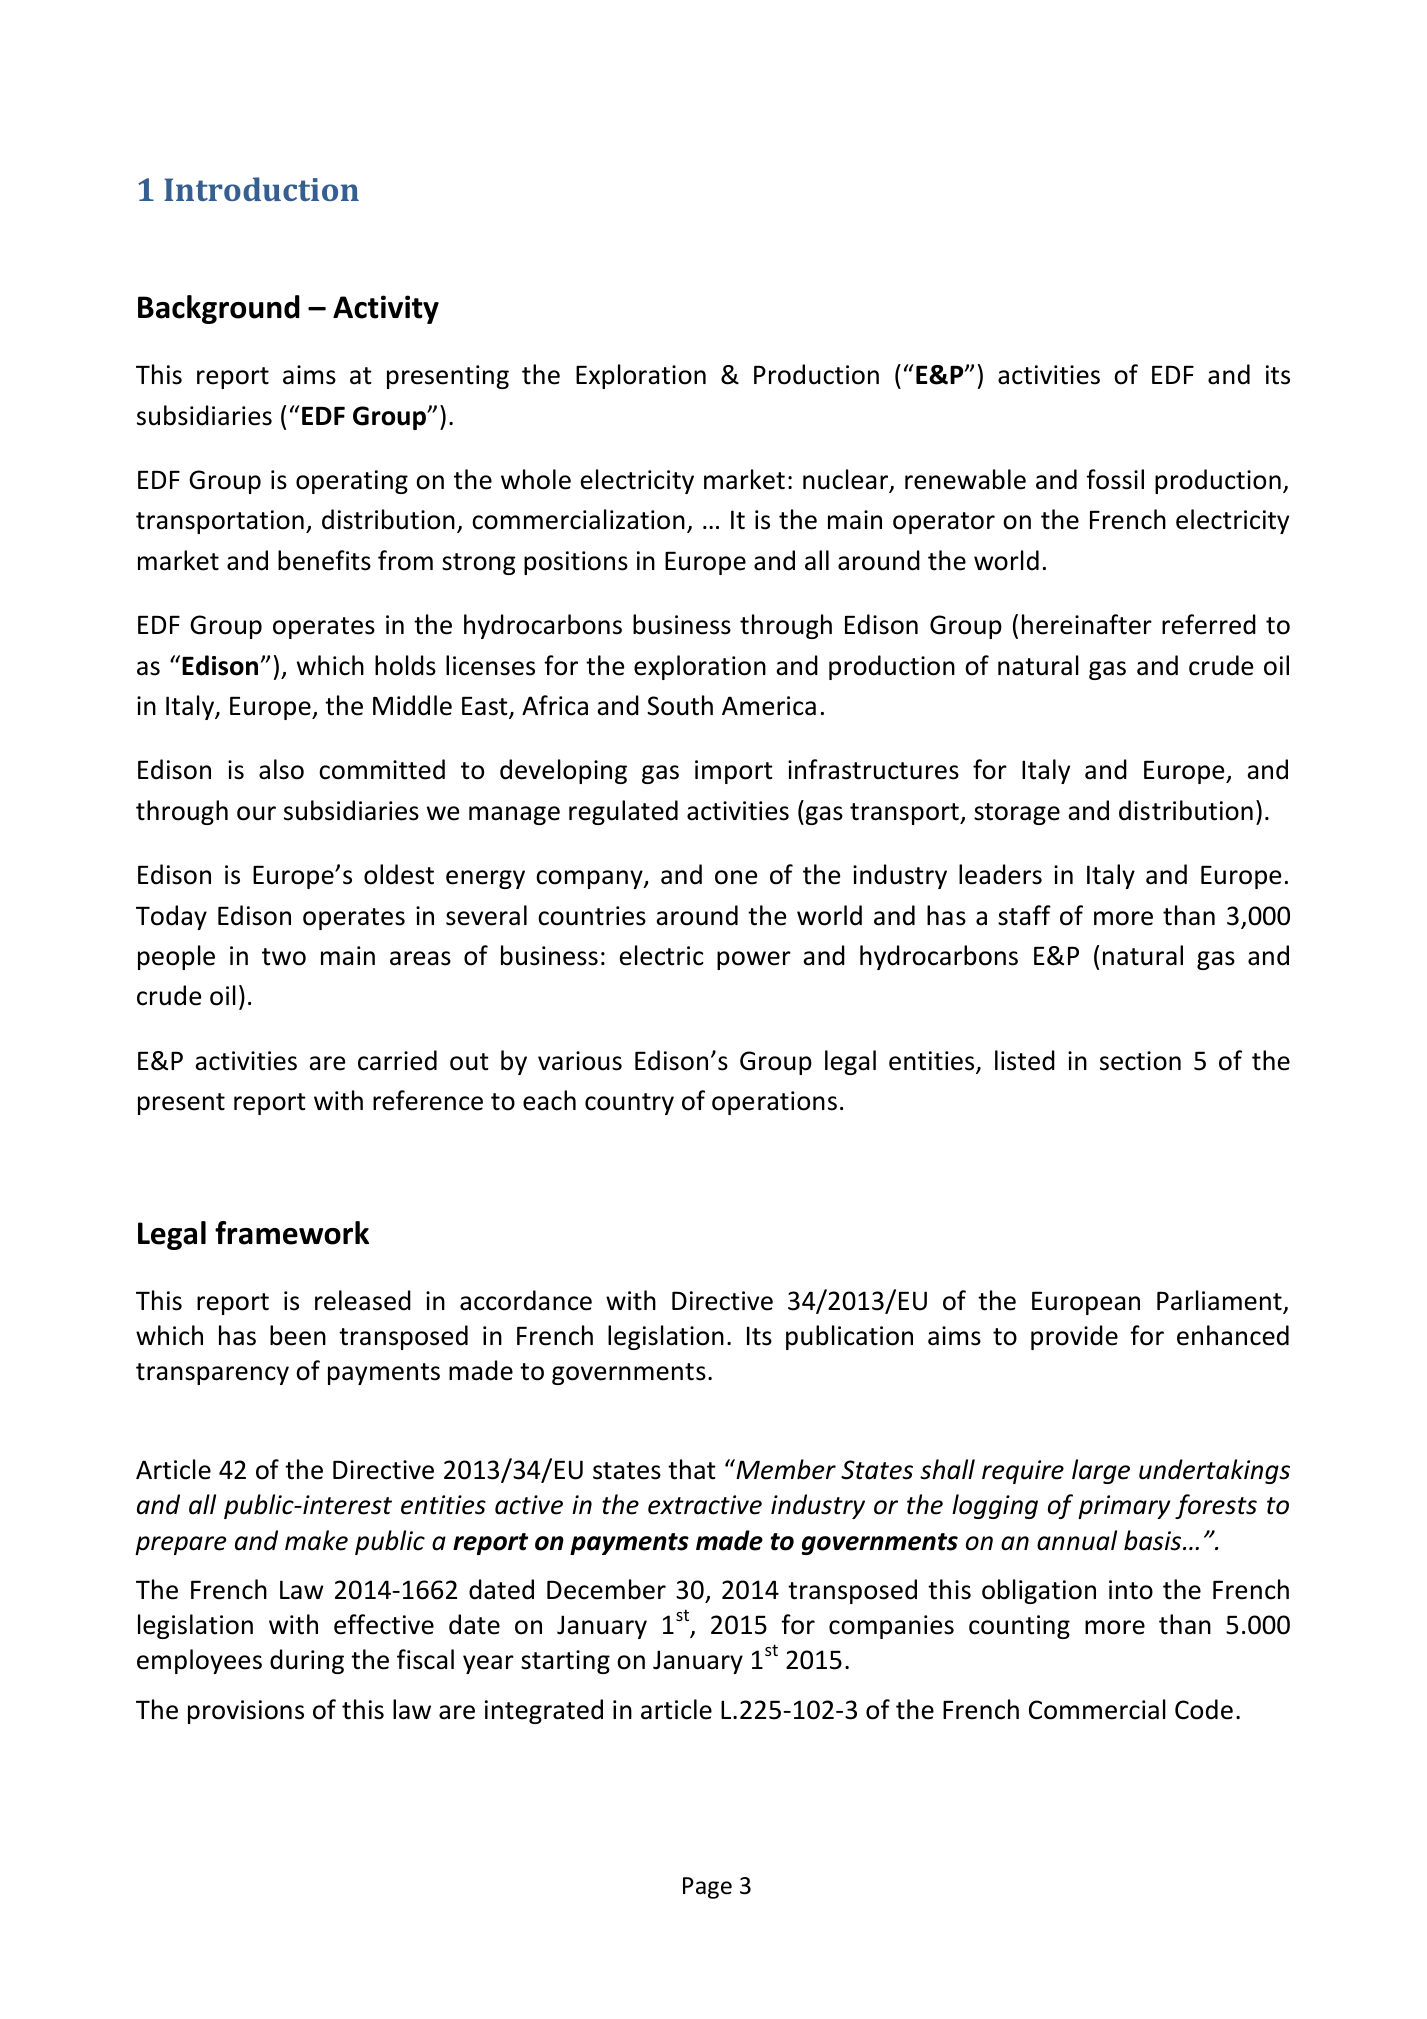  Describe the element at coordinates (261, 189) in the screenshot. I see `Introduction` at that location.
